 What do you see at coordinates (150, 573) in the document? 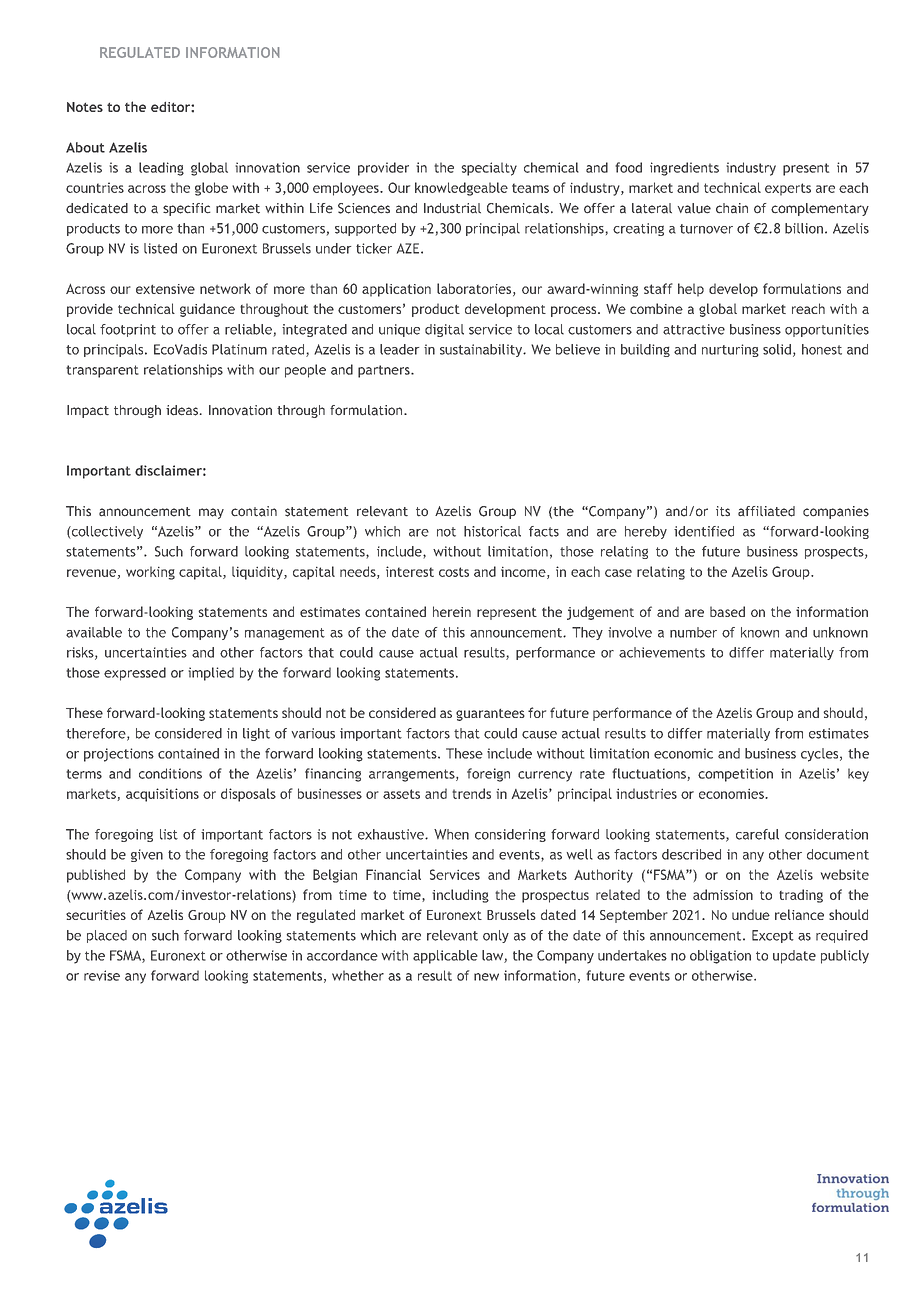
I see `working` at bounding box center [150, 573].
